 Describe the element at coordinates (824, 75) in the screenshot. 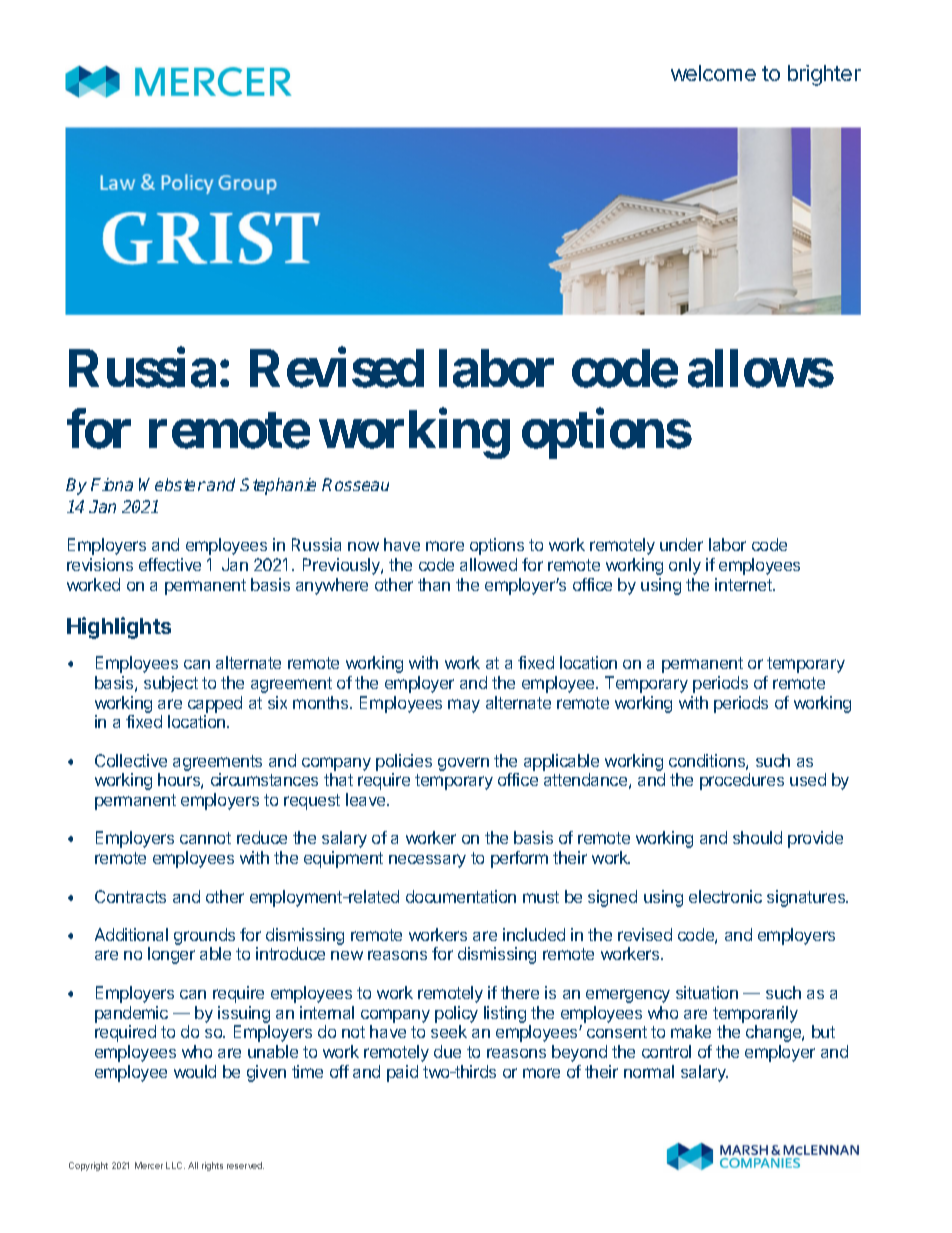

I see `brighter` at that location.
